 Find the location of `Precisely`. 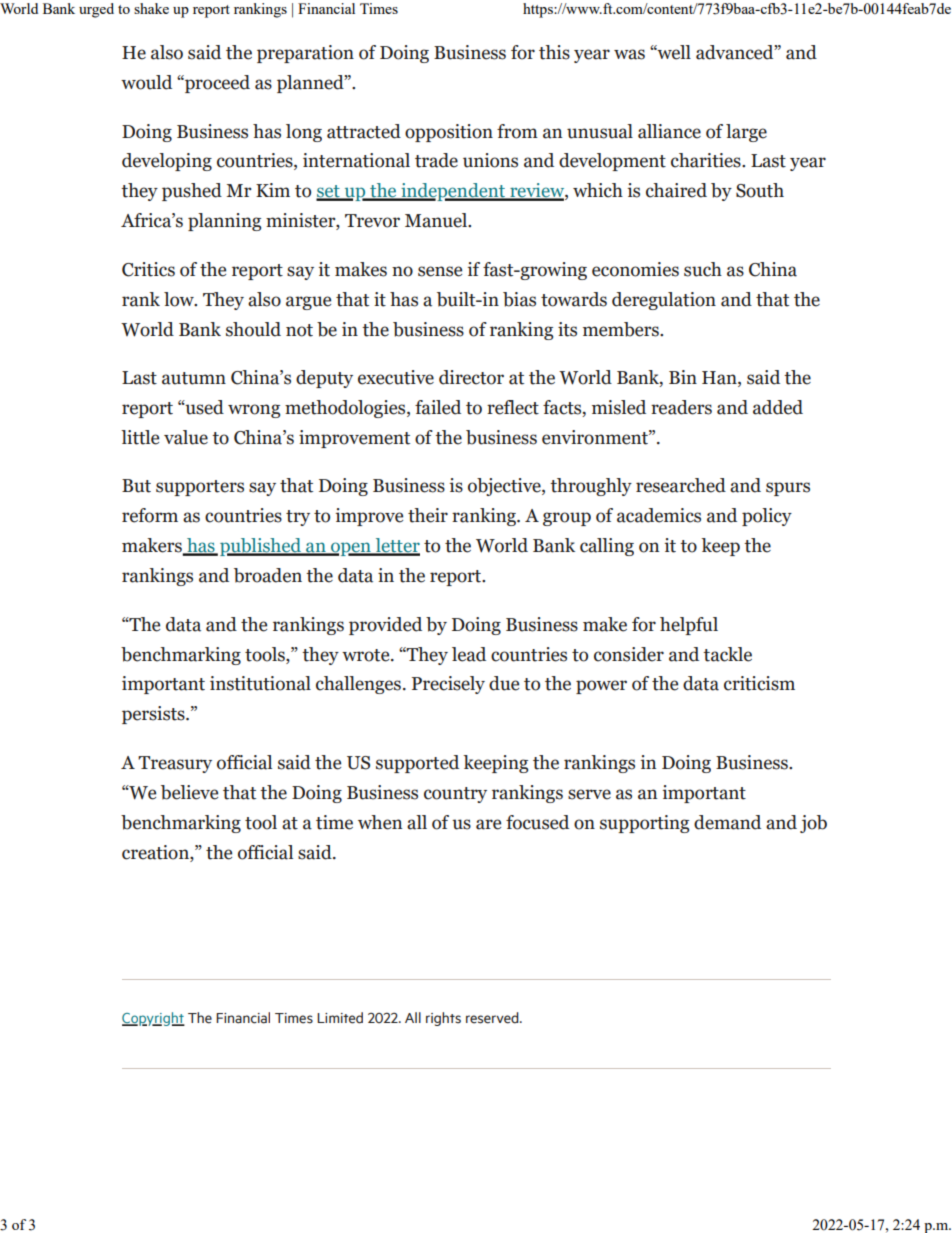

Precisely is located at coordinates (448, 685).
